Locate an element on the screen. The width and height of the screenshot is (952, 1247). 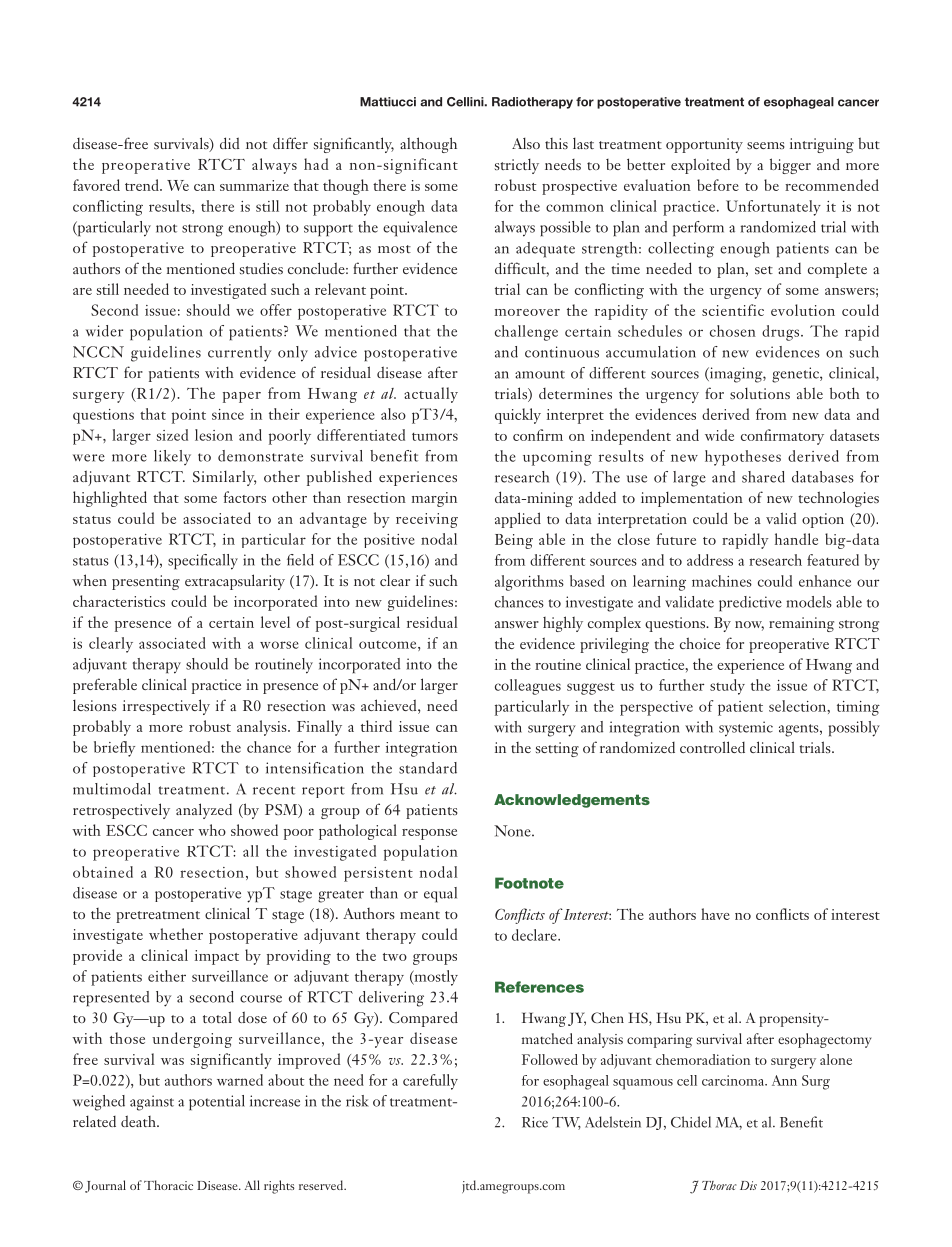
trend is located at coordinates (143, 185).
